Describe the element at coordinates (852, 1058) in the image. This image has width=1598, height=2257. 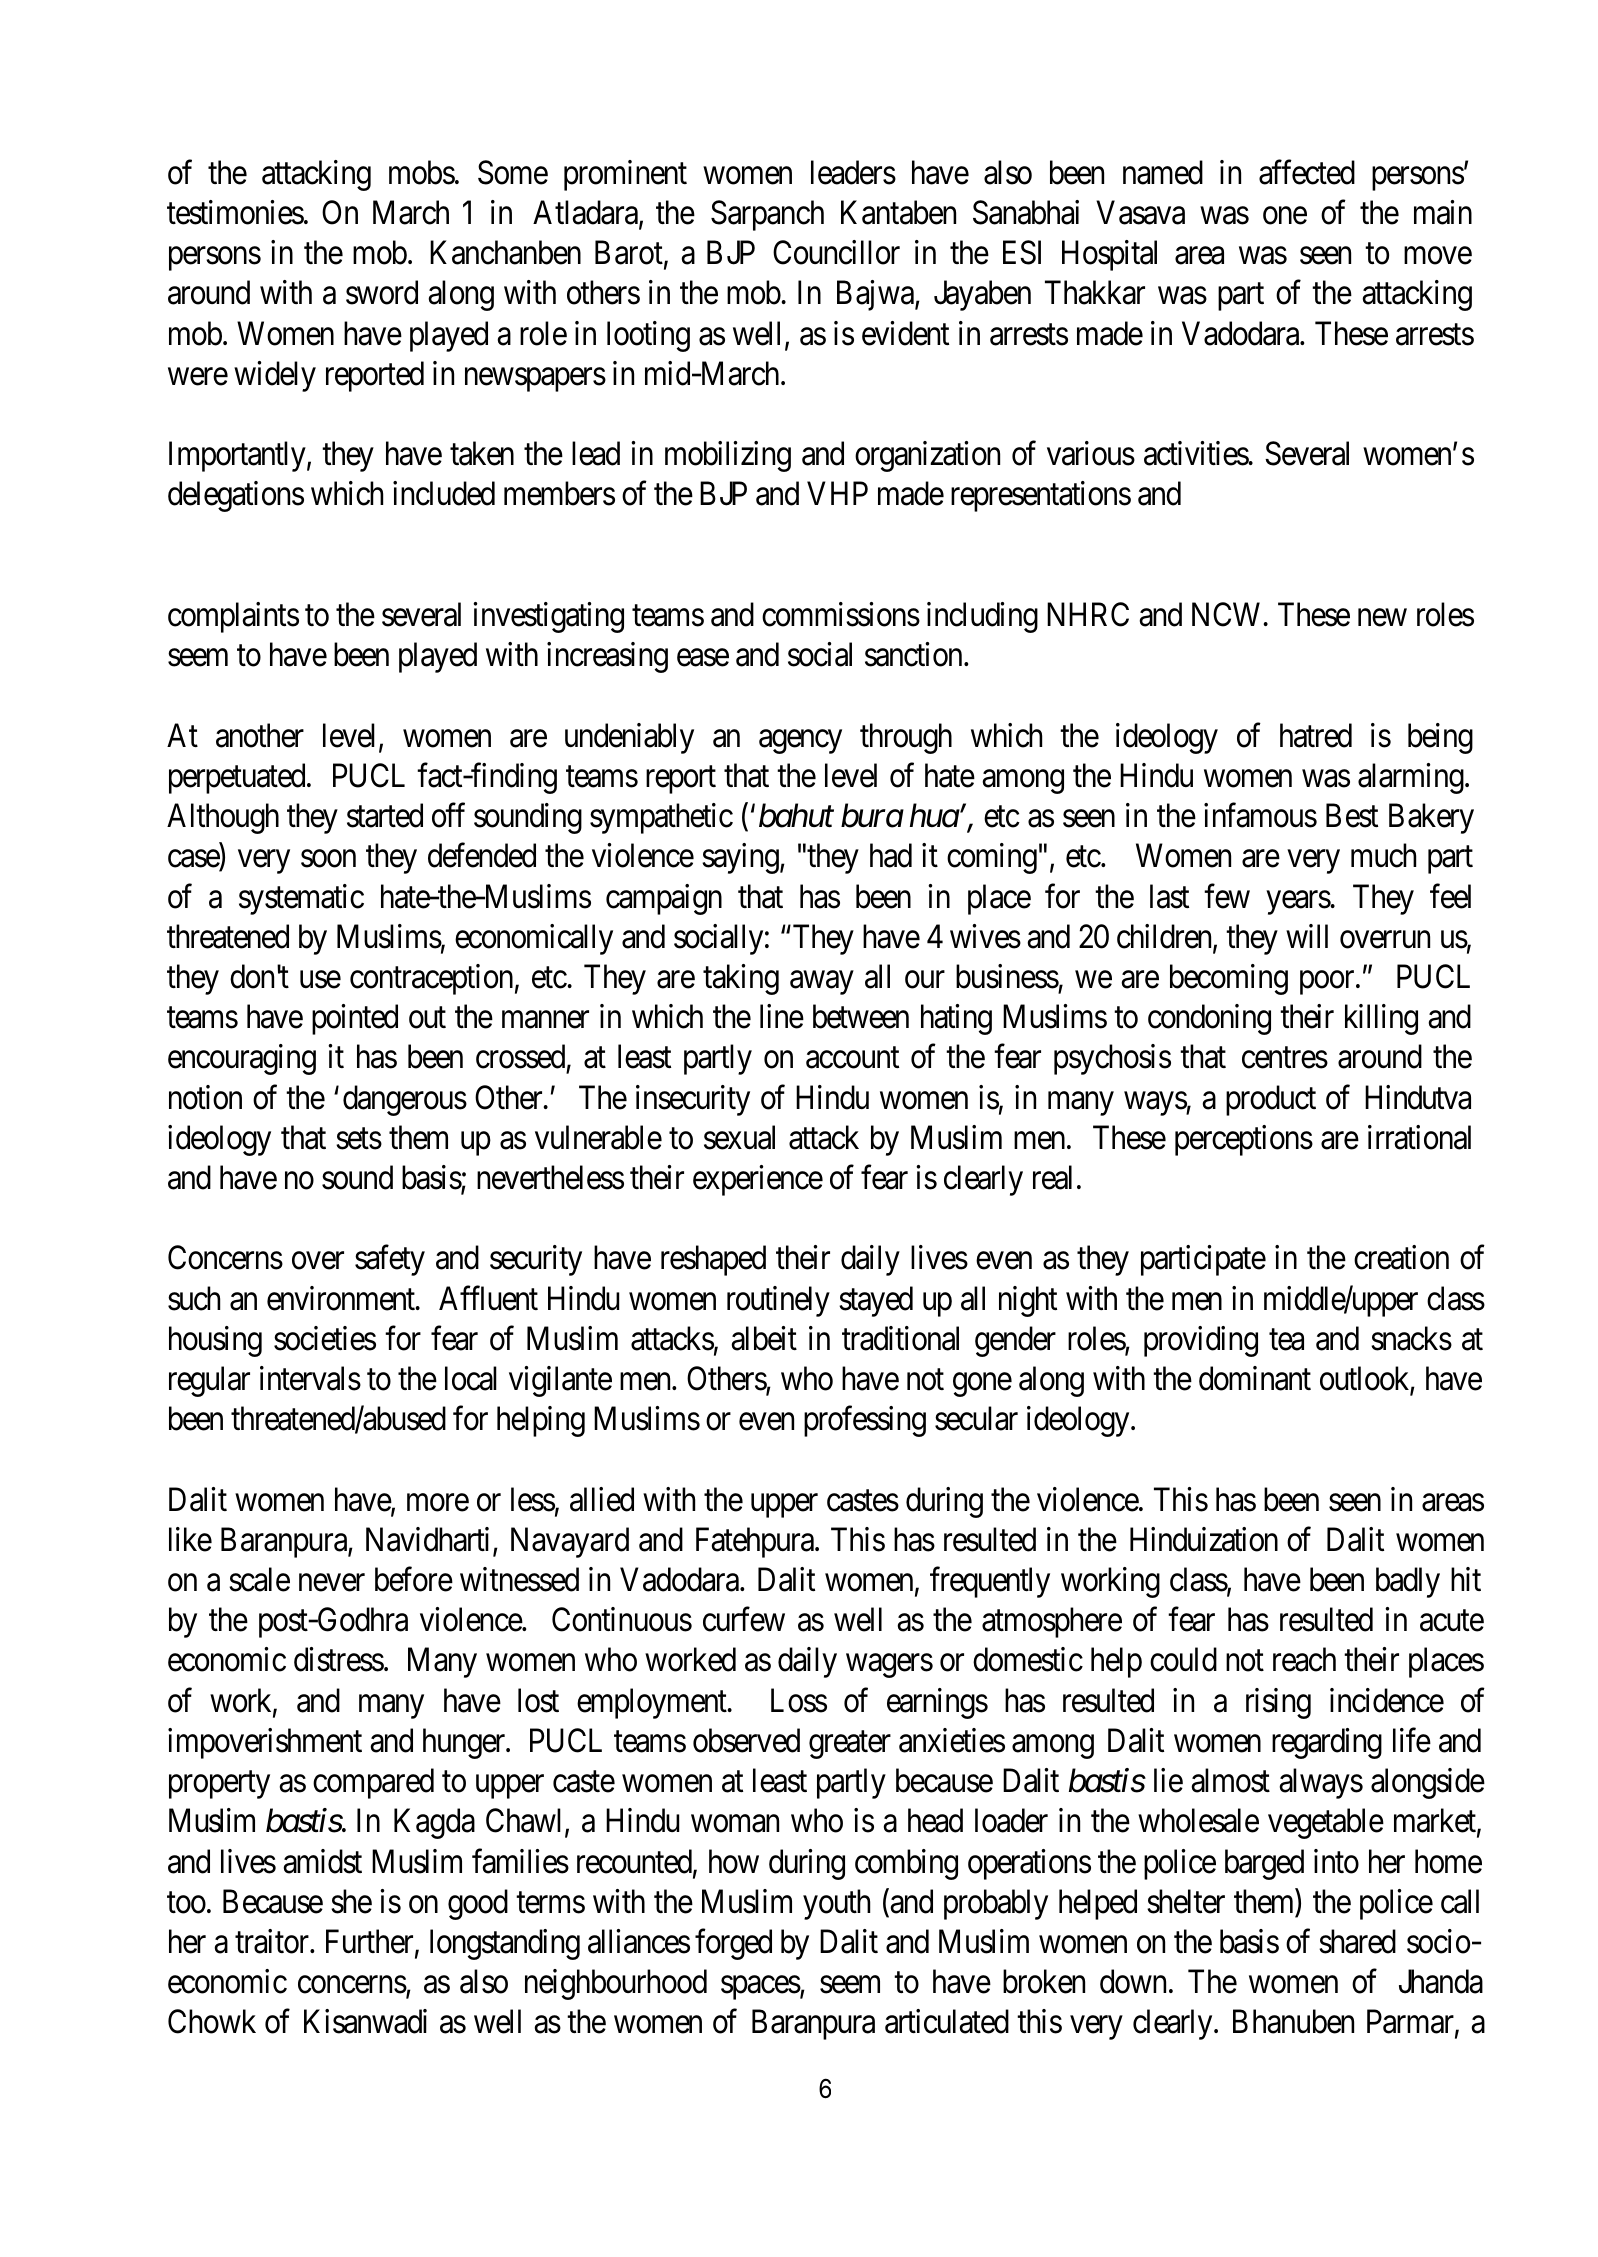
I see `account` at that location.
